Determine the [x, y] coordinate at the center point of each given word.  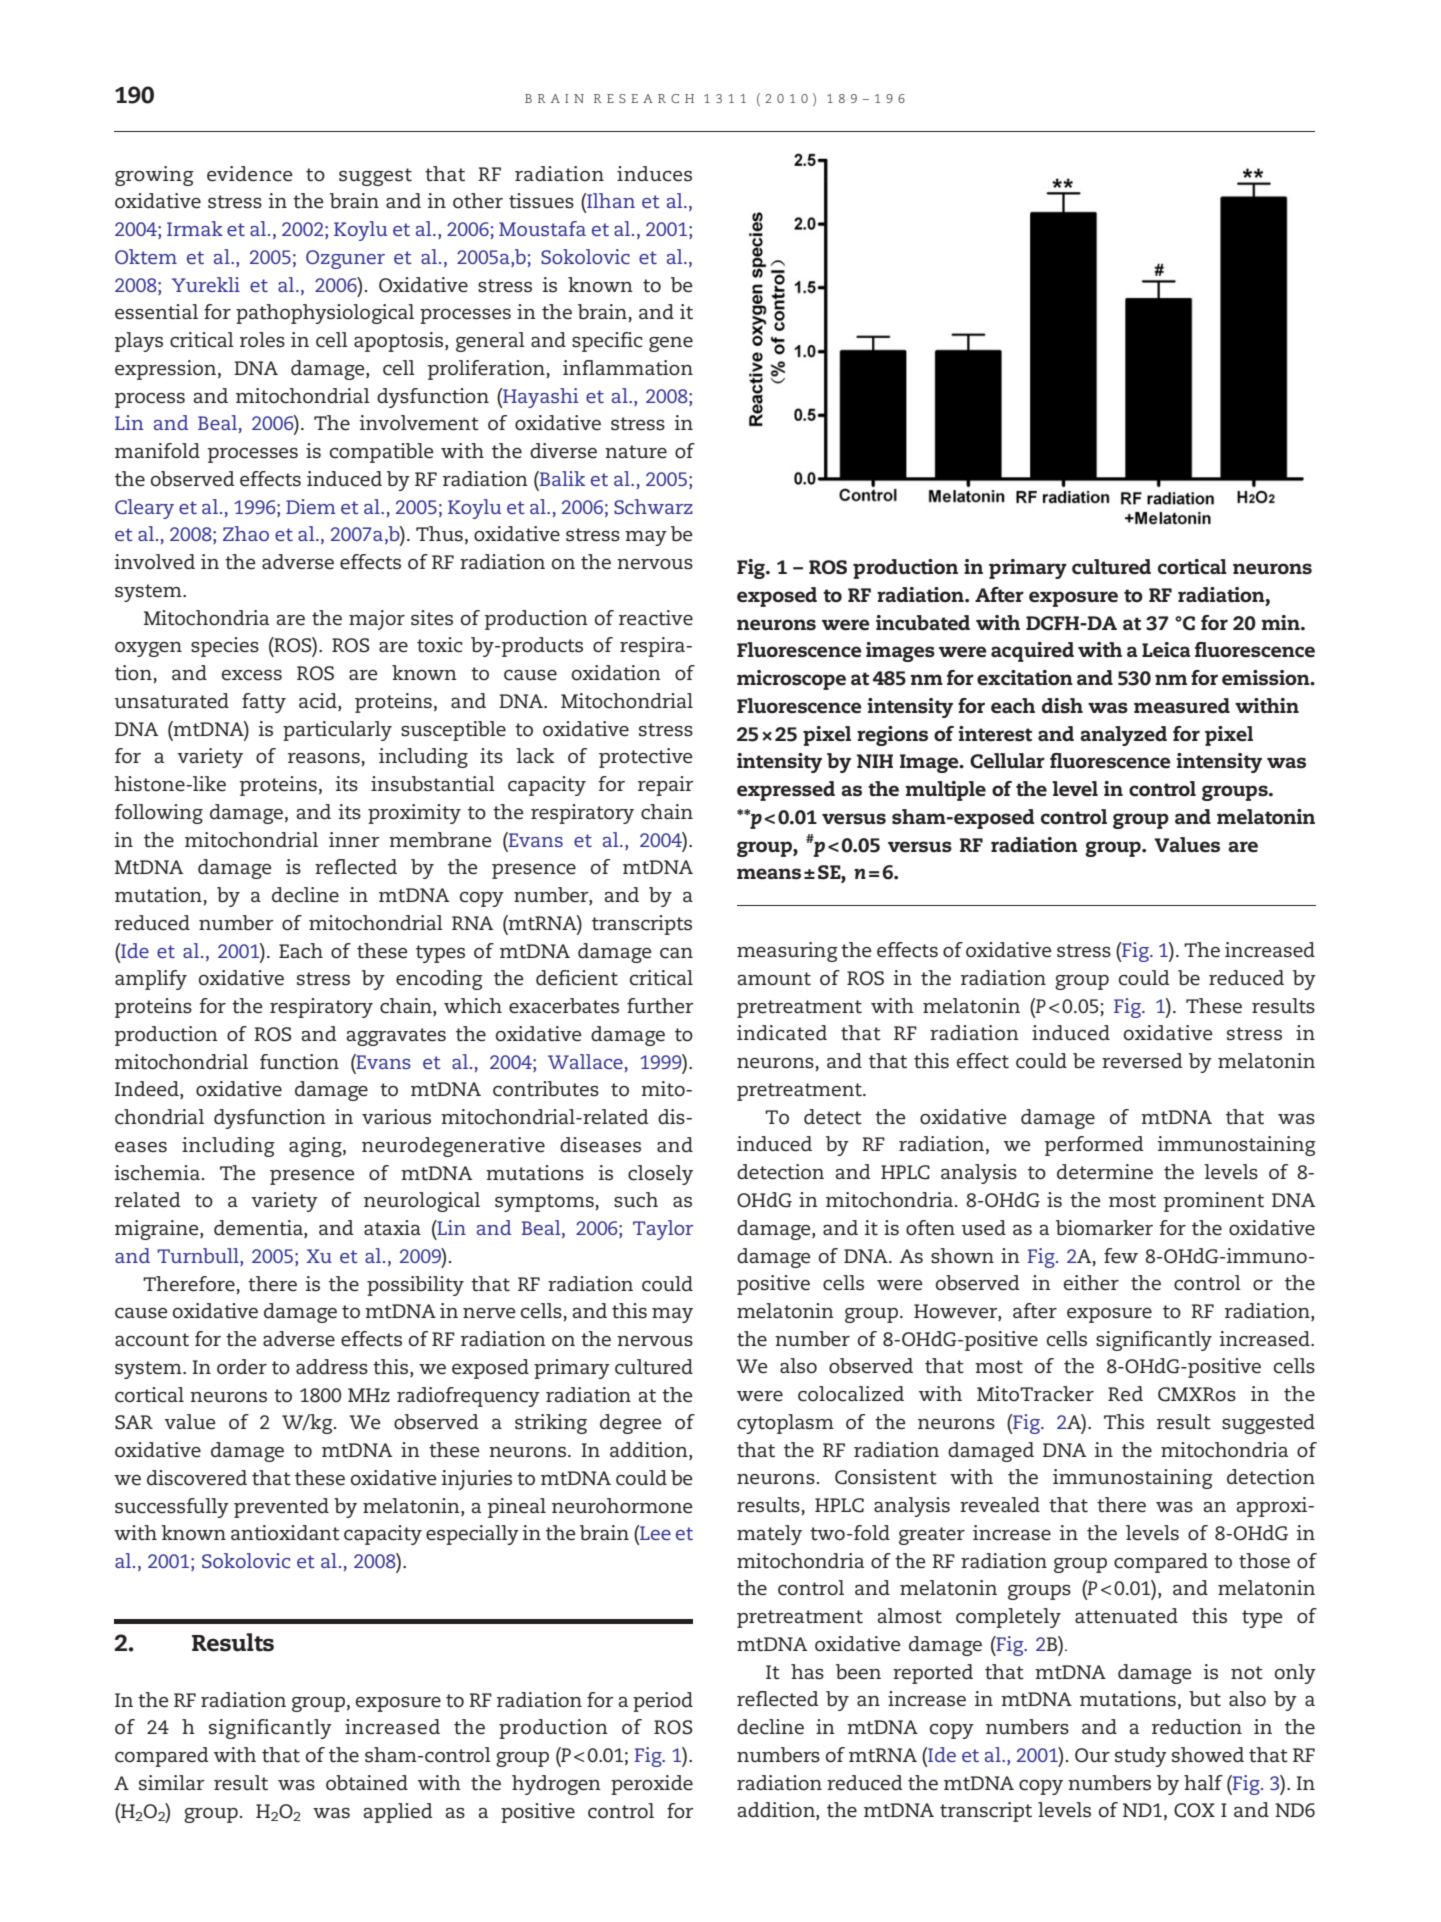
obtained [367, 1783]
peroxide [652, 1785]
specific [607, 342]
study [1141, 1757]
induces [654, 174]
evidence [250, 174]
